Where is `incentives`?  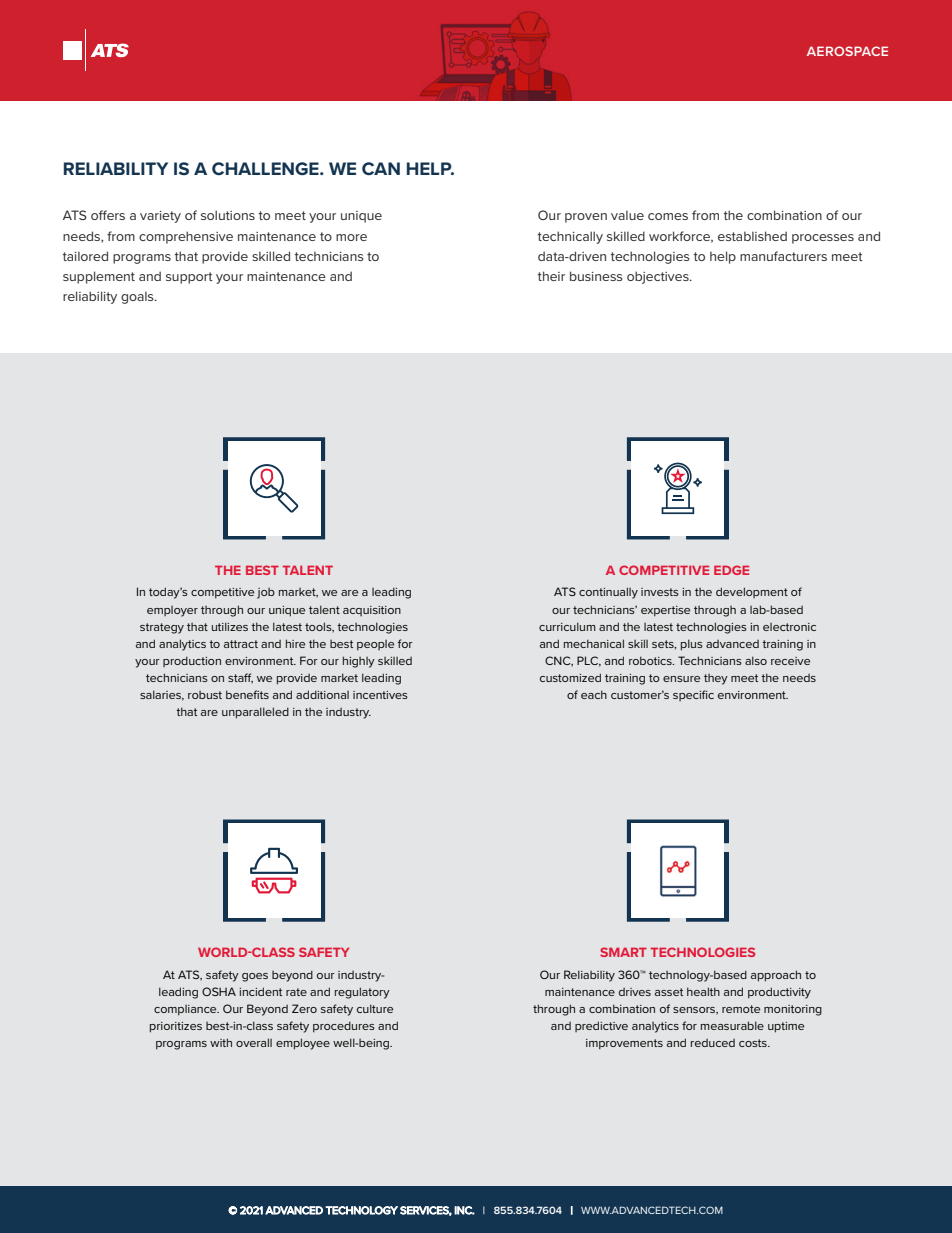 incentives is located at coordinates (380, 695).
